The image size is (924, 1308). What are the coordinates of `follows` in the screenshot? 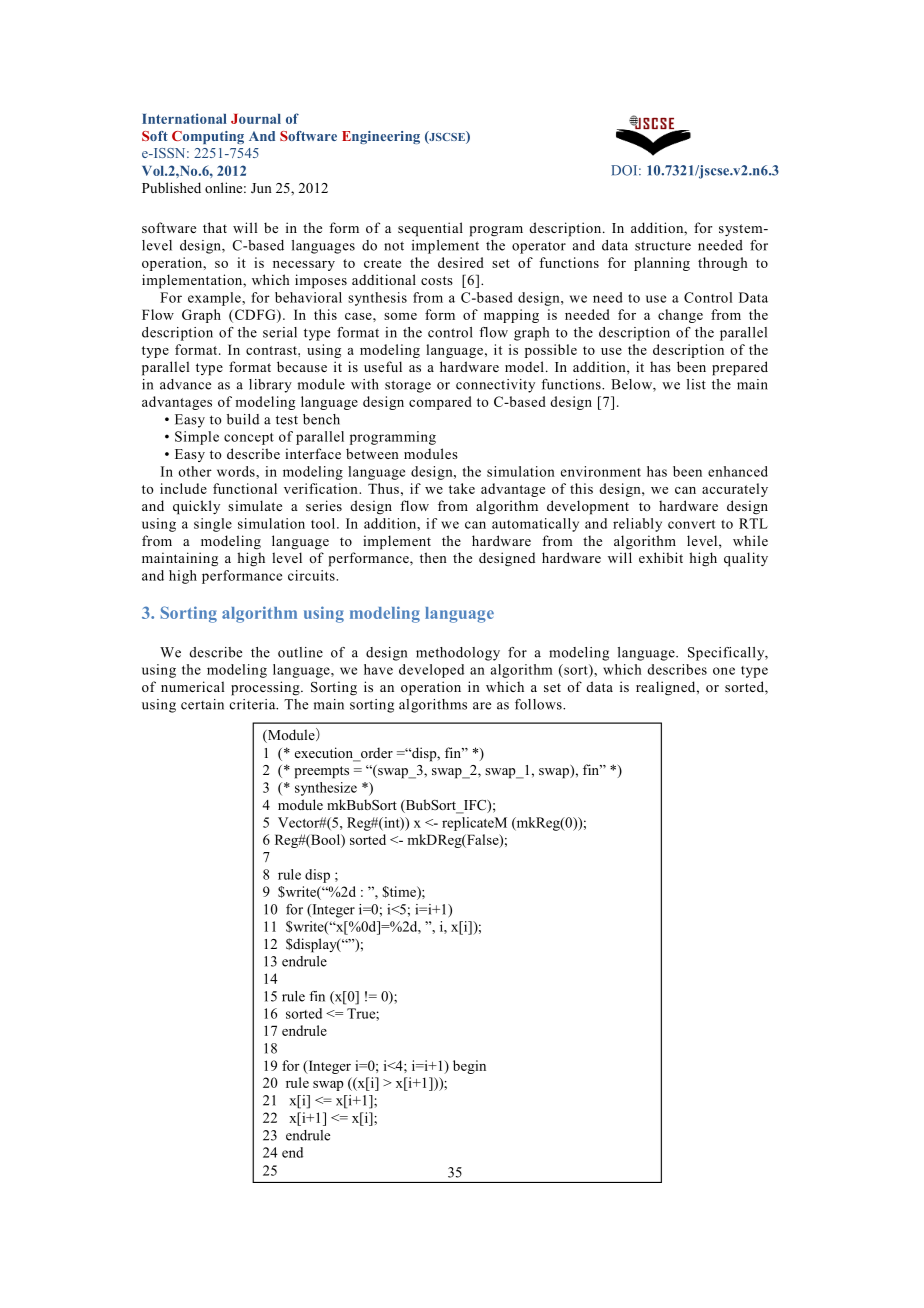 It's located at (539, 704).
